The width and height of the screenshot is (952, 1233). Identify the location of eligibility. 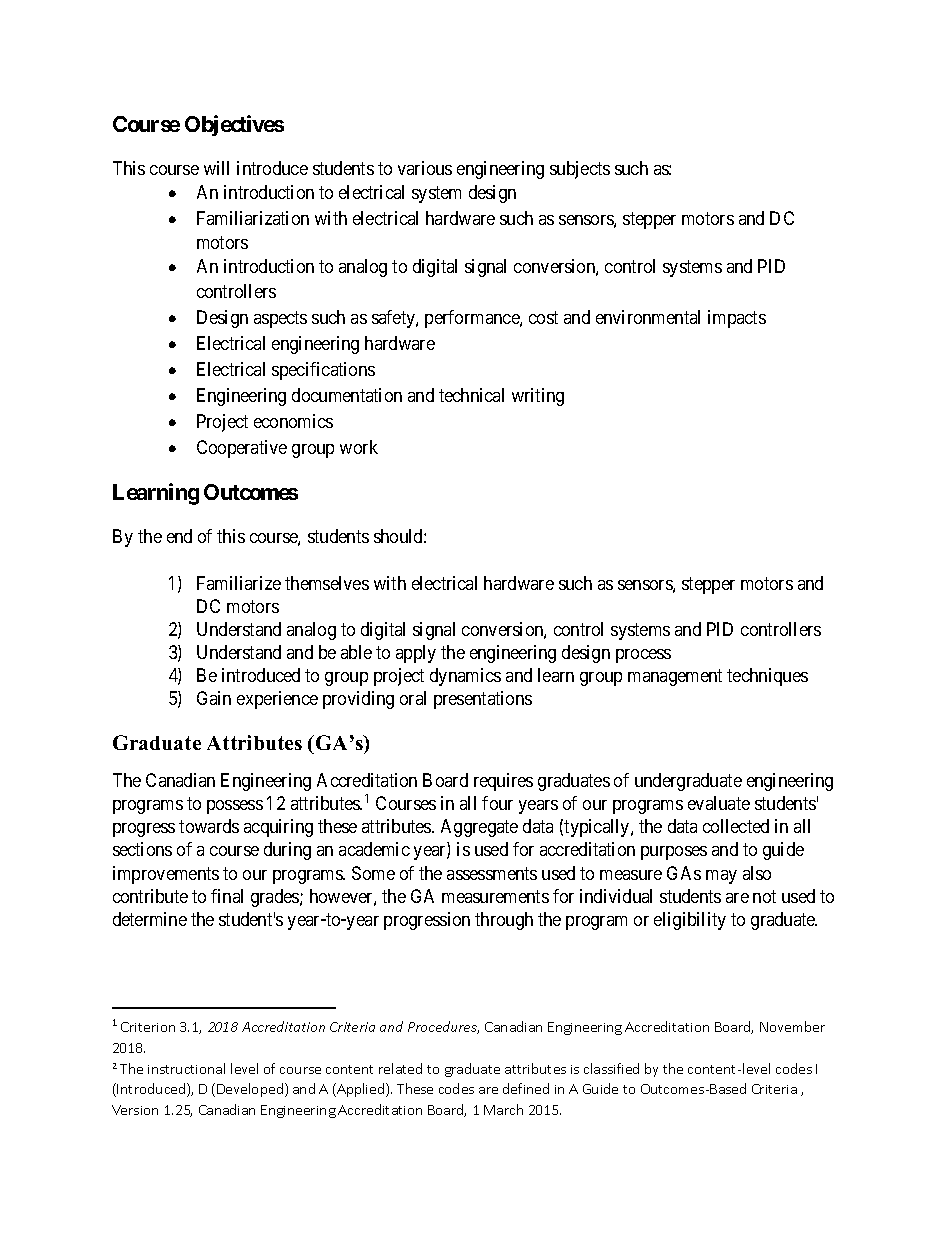
(690, 921).
